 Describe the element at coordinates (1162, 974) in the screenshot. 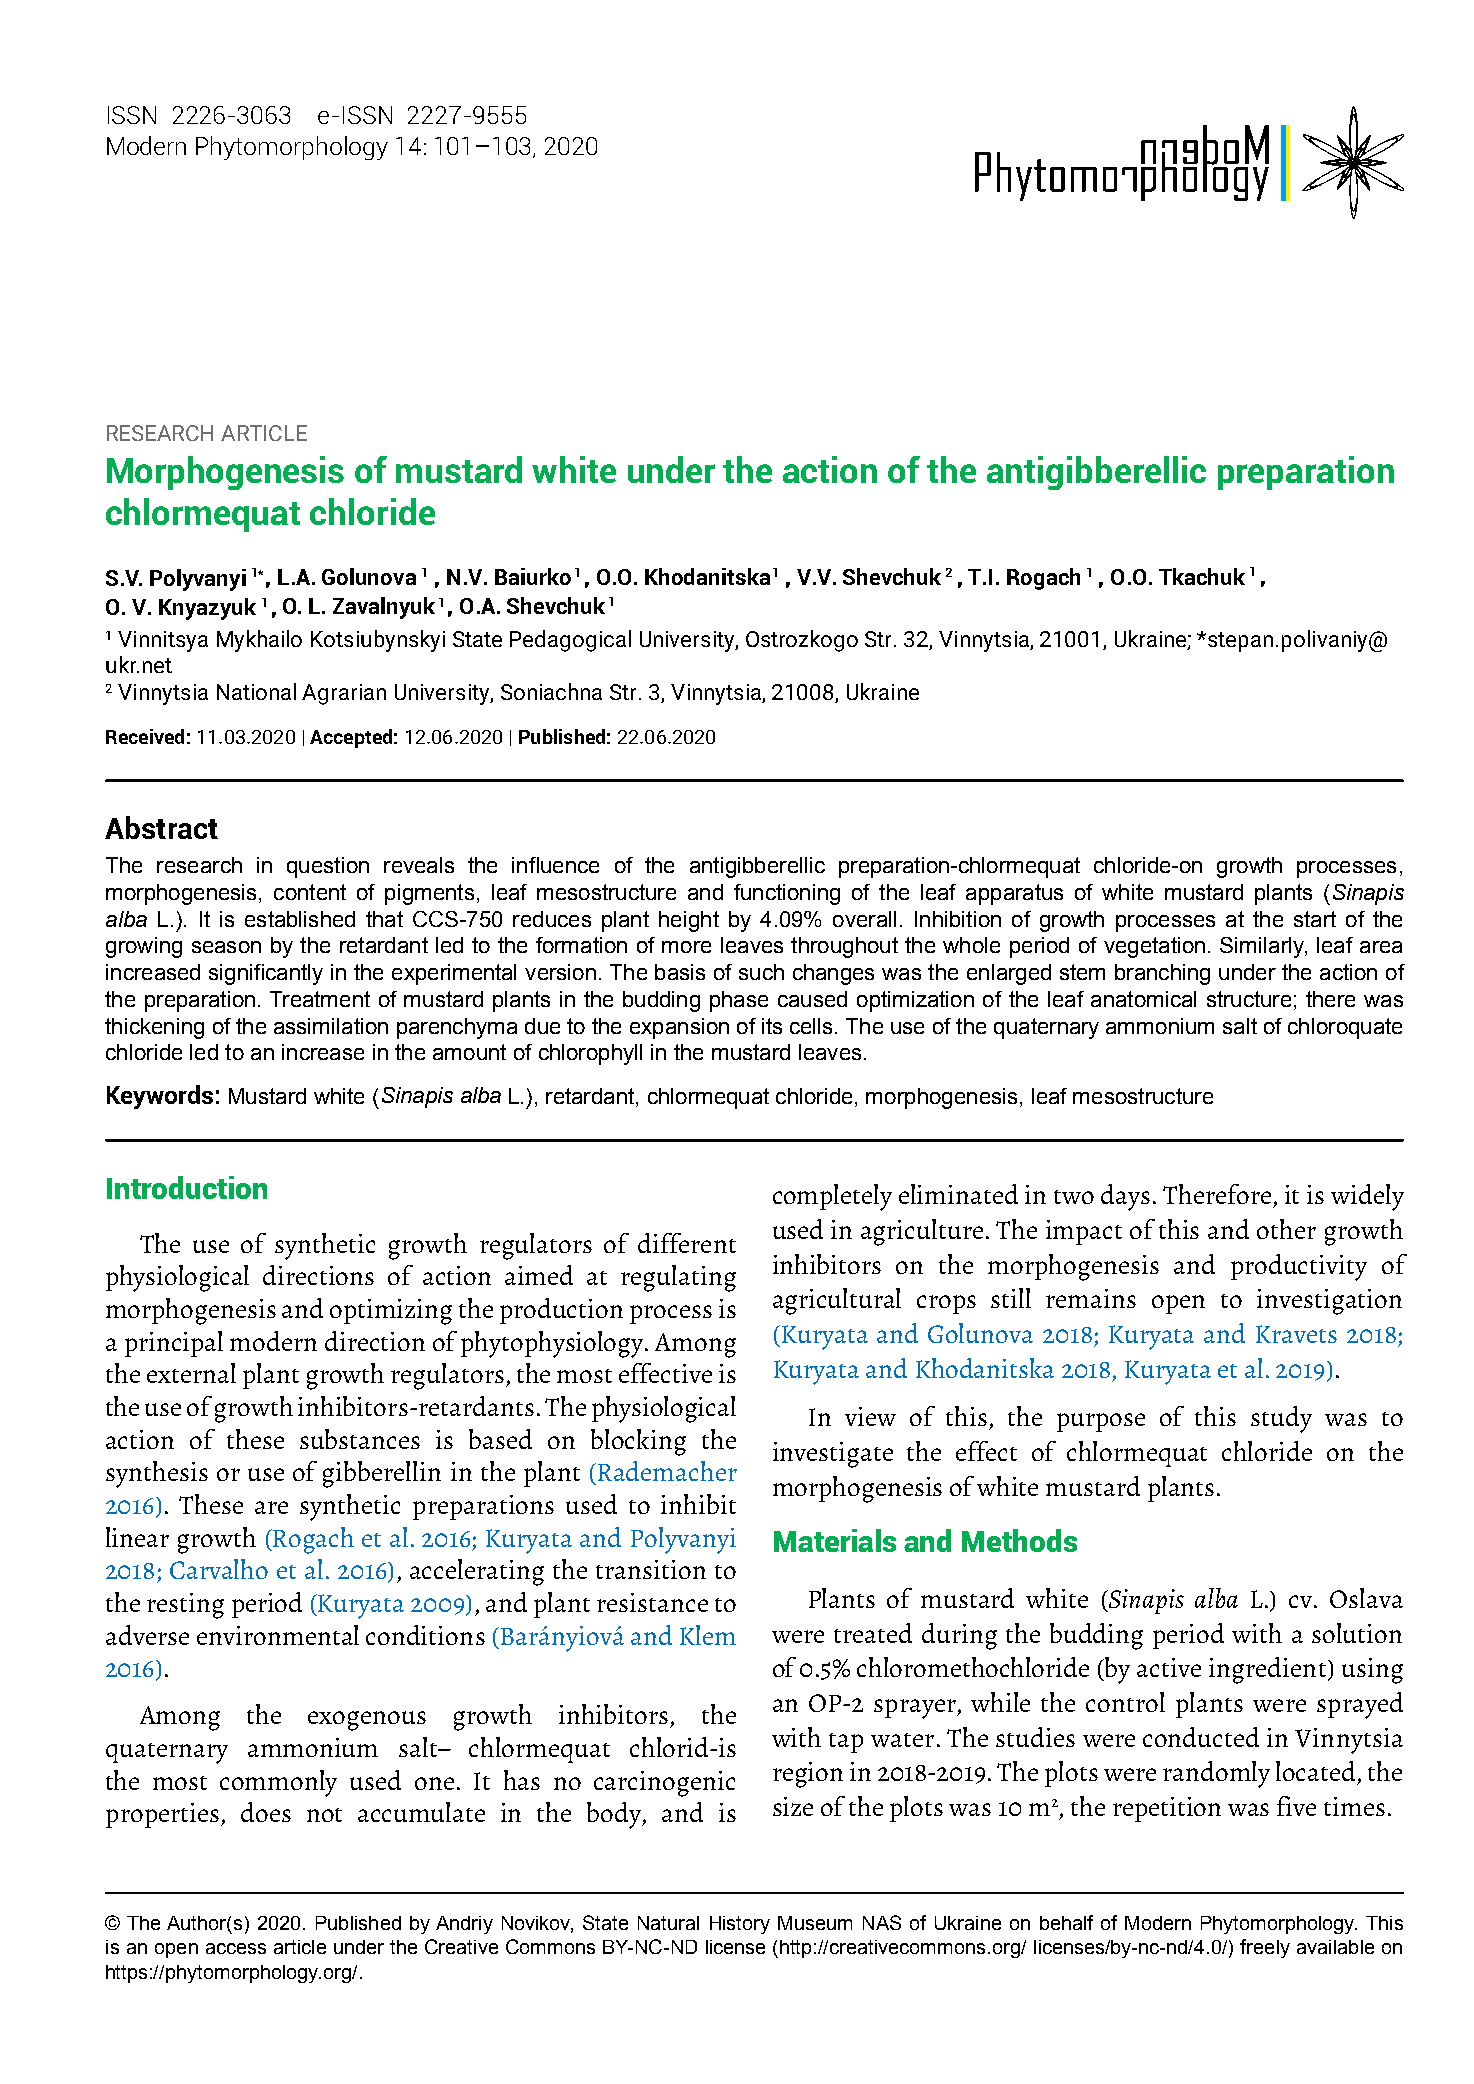

I see `branching` at that location.
